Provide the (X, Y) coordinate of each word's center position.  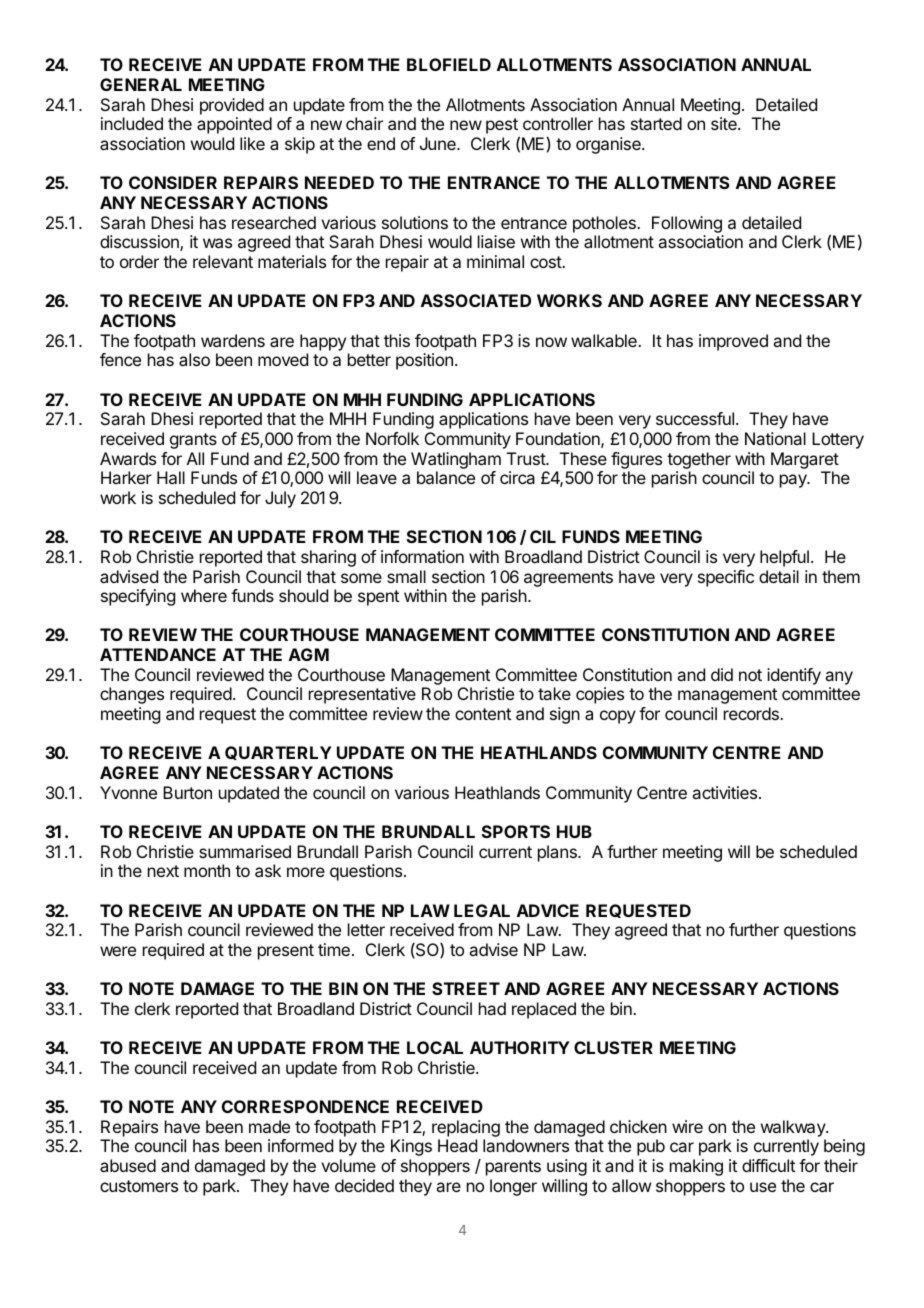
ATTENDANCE (158, 654)
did (722, 674)
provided (232, 106)
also (194, 359)
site (725, 123)
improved (733, 342)
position (424, 361)
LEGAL (482, 910)
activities (726, 792)
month (207, 870)
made (269, 1126)
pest (503, 127)
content (483, 714)
